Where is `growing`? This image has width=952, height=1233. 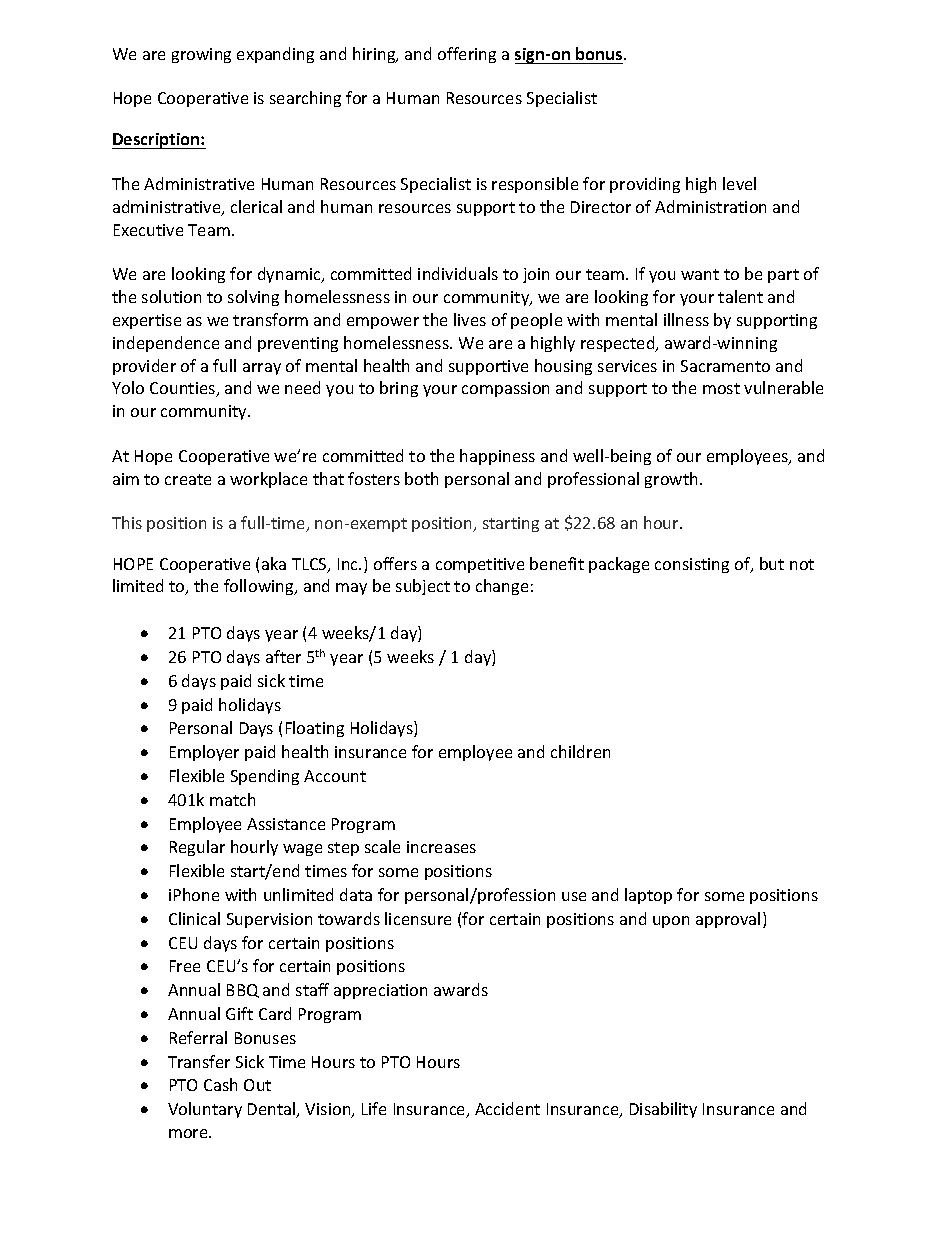
growing is located at coordinates (201, 55).
